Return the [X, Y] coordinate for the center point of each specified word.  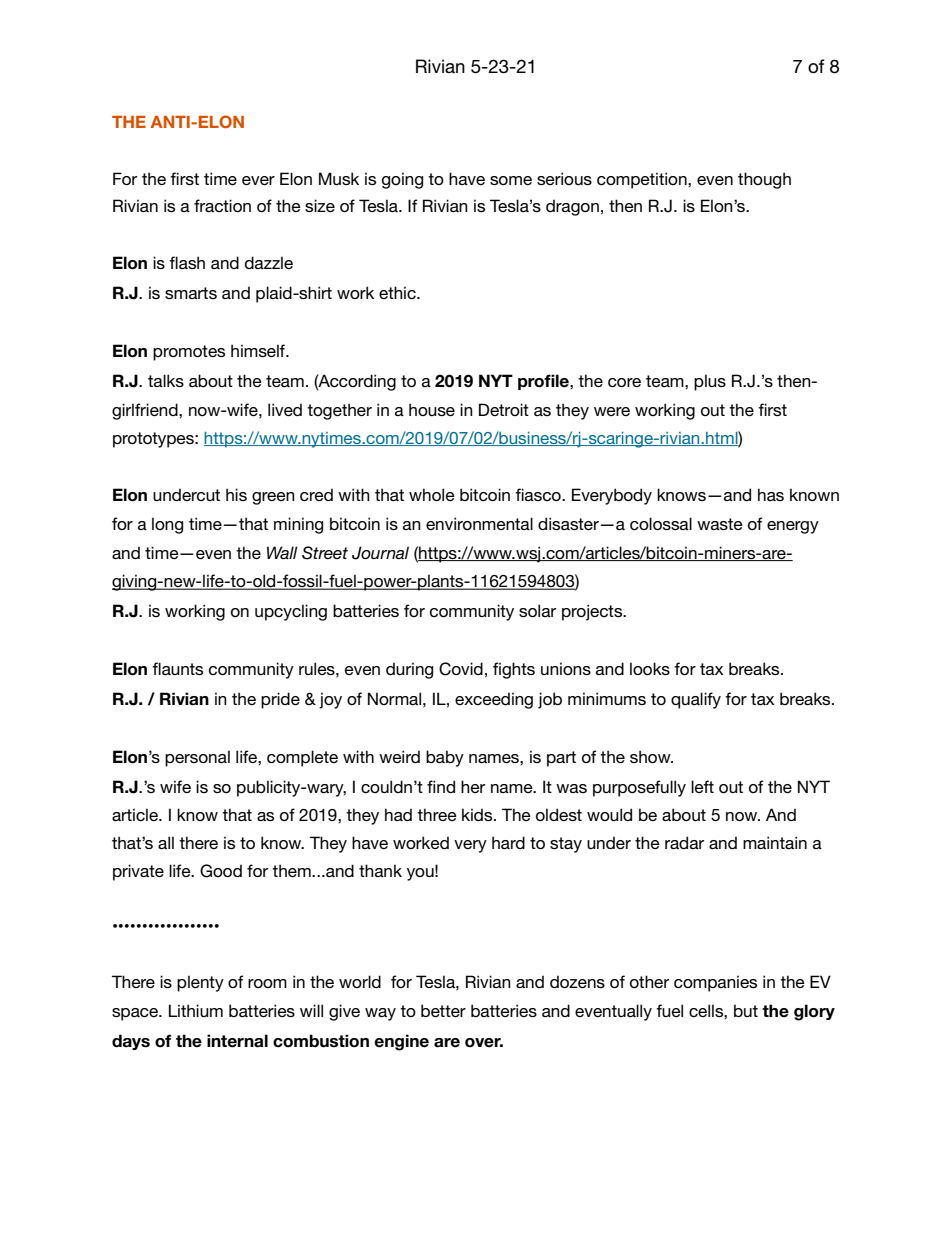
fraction [222, 205]
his [236, 494]
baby [445, 758]
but [746, 1010]
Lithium [196, 1010]
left [702, 786]
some [511, 180]
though [764, 180]
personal [197, 758]
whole [432, 494]
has [771, 494]
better [443, 1010]
